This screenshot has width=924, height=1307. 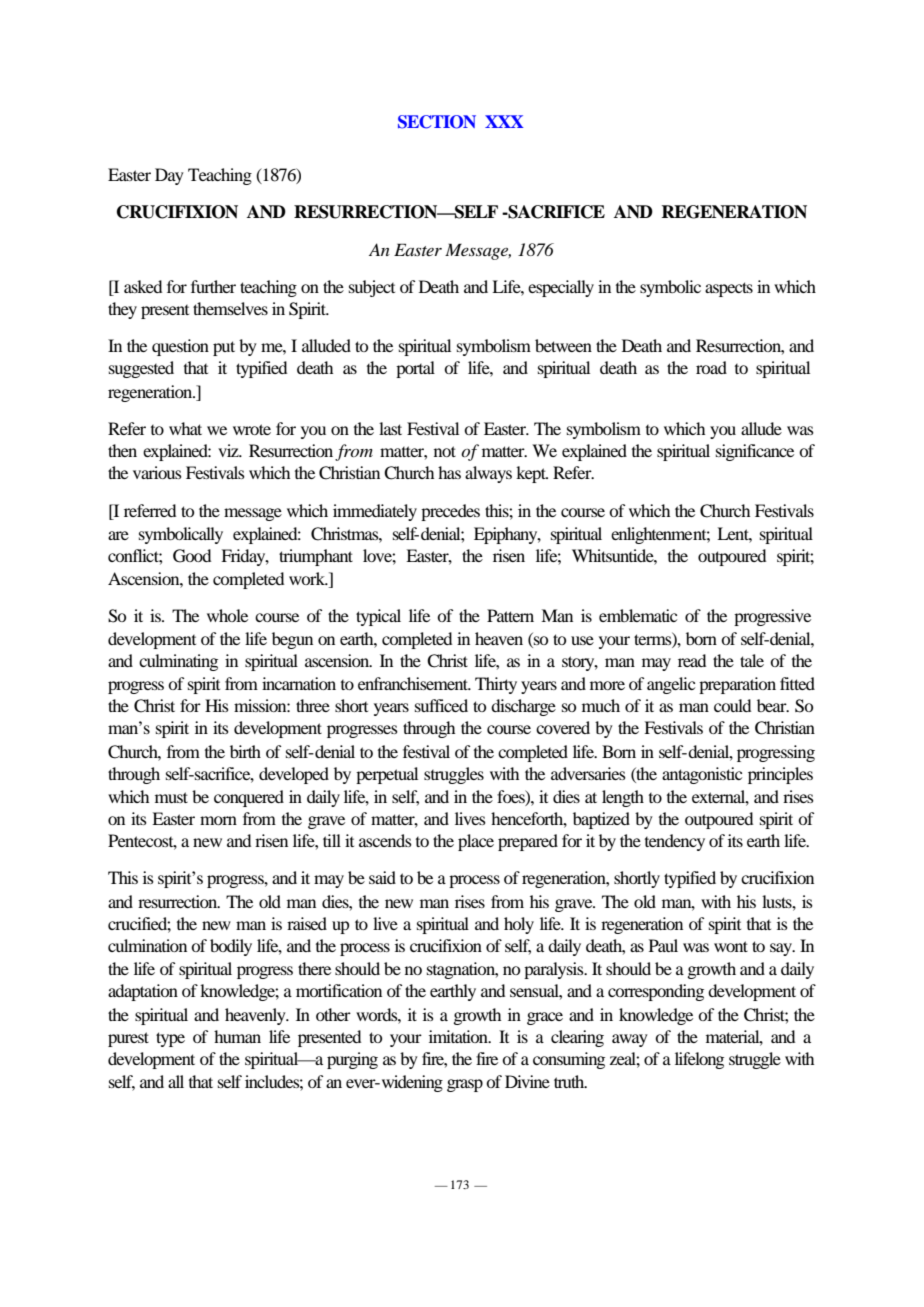 What do you see at coordinates (476, 842) in the screenshot?
I see `place` at bounding box center [476, 842].
